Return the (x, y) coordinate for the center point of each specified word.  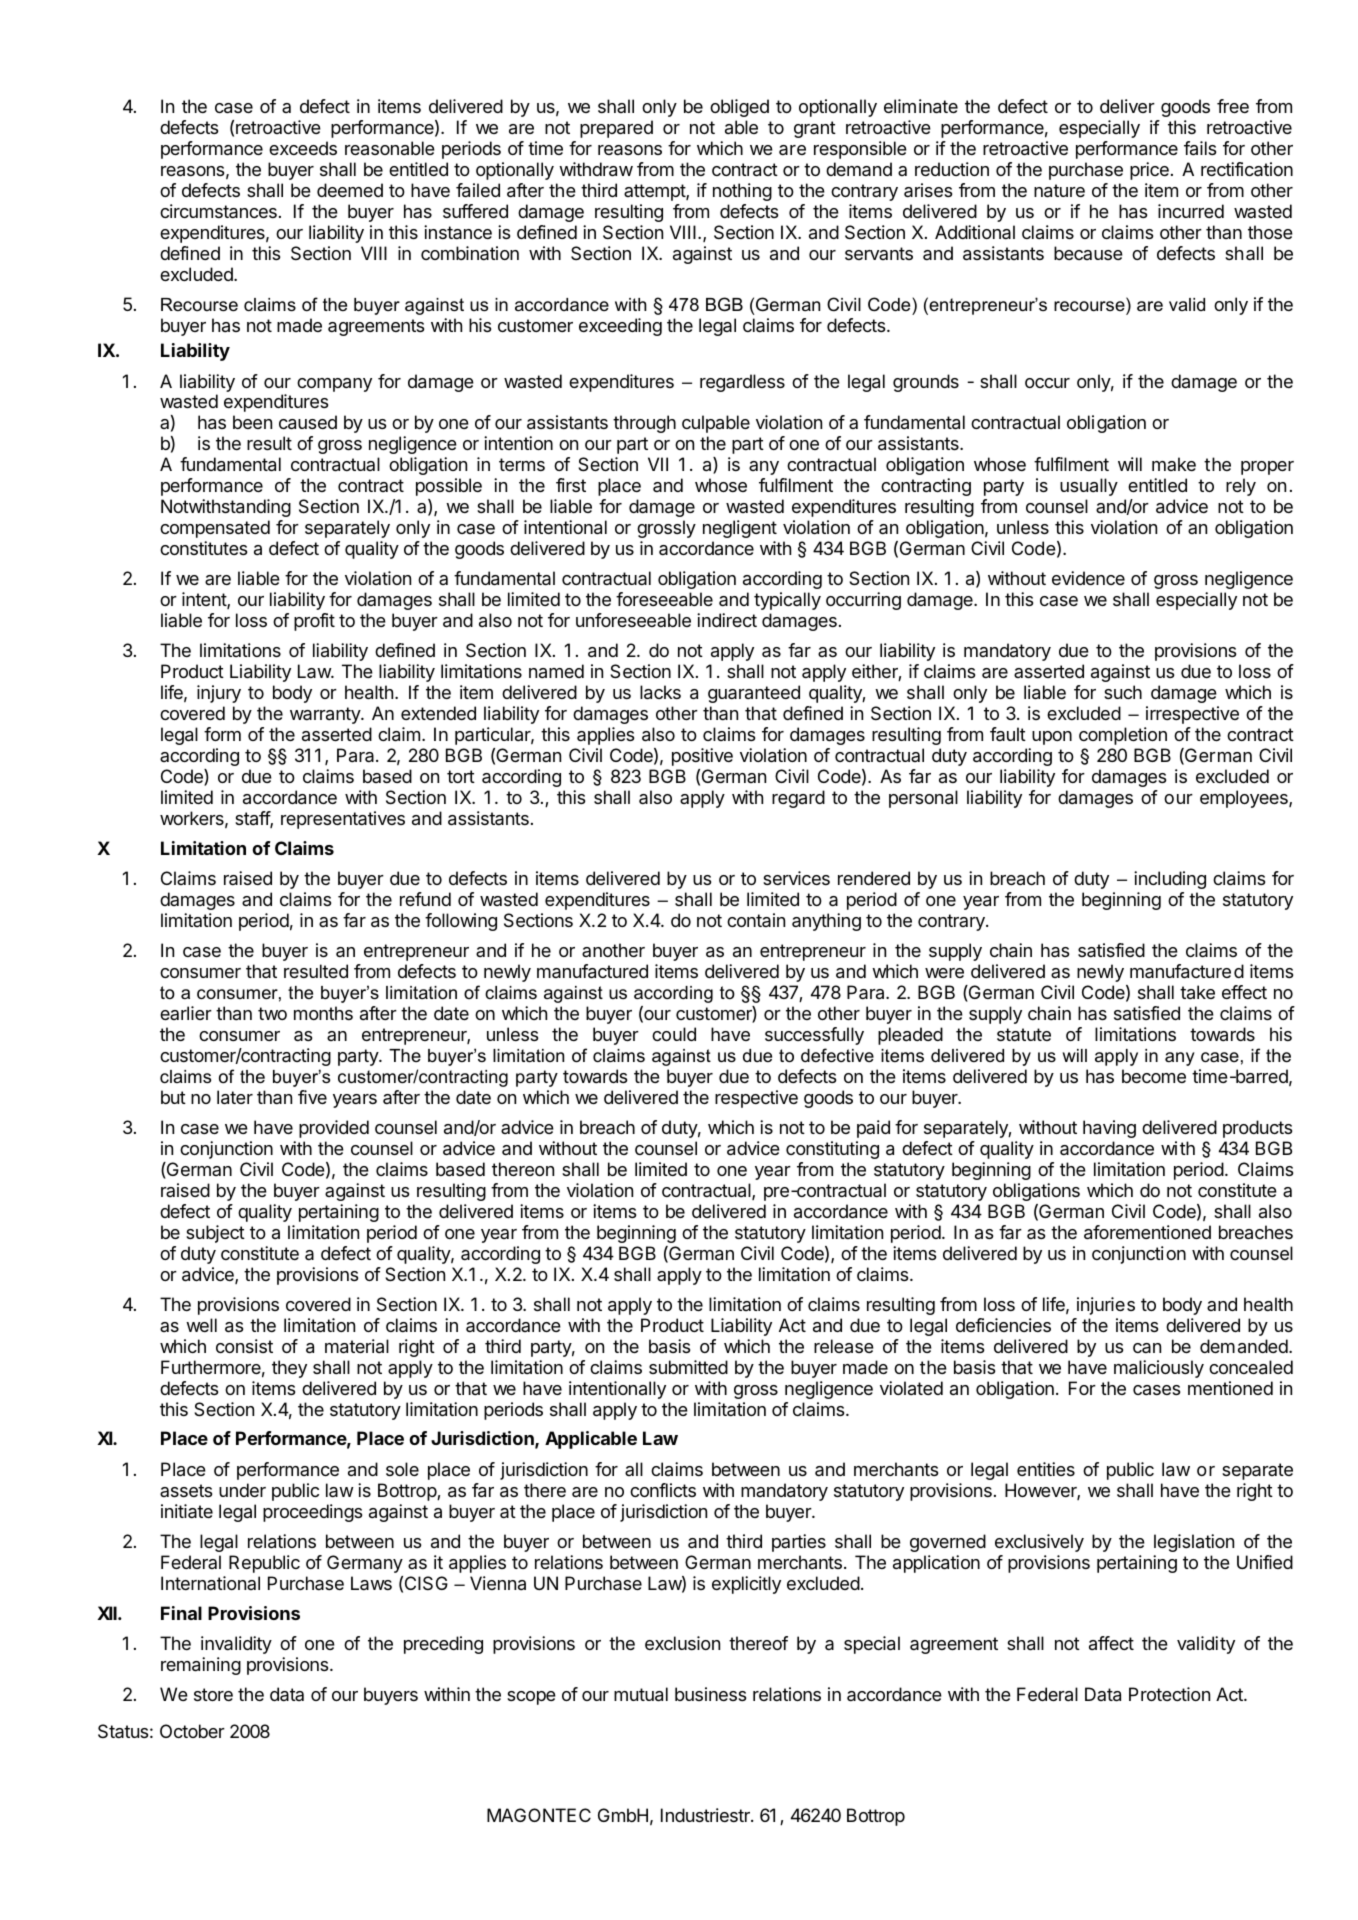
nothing (742, 192)
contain (756, 920)
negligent (740, 529)
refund (425, 899)
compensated (215, 529)
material (357, 1346)
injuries (1106, 1306)
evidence (1088, 578)
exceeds (303, 148)
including (1170, 880)
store (213, 1694)
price (1149, 171)
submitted (688, 1367)
